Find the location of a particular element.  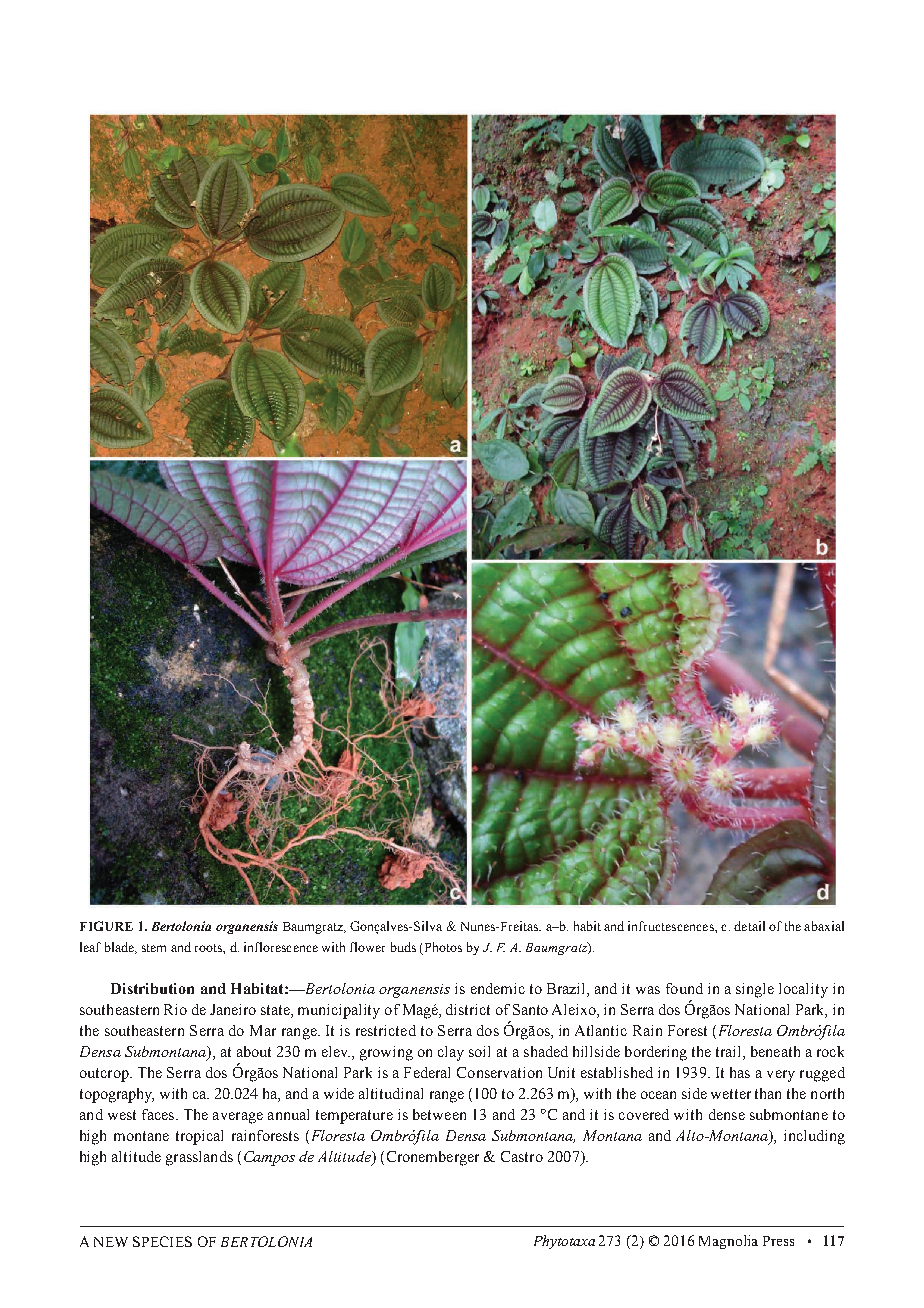

wetter is located at coordinates (731, 1094).
